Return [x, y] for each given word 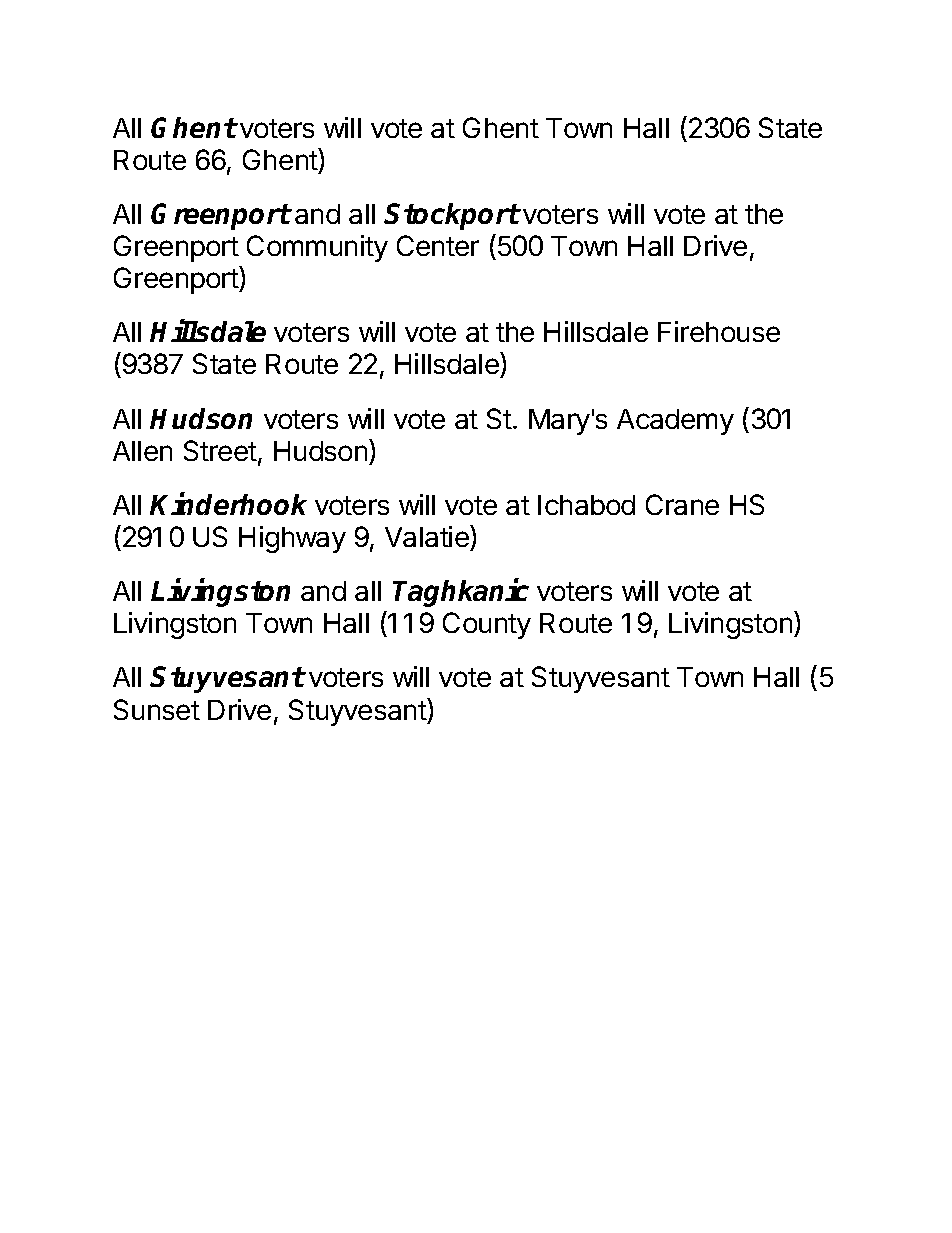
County [487, 625]
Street [221, 452]
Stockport [452, 216]
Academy [675, 422]
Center [438, 245]
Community [317, 248]
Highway [292, 539]
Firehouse [719, 331]
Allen [142, 451]
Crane [682, 504]
